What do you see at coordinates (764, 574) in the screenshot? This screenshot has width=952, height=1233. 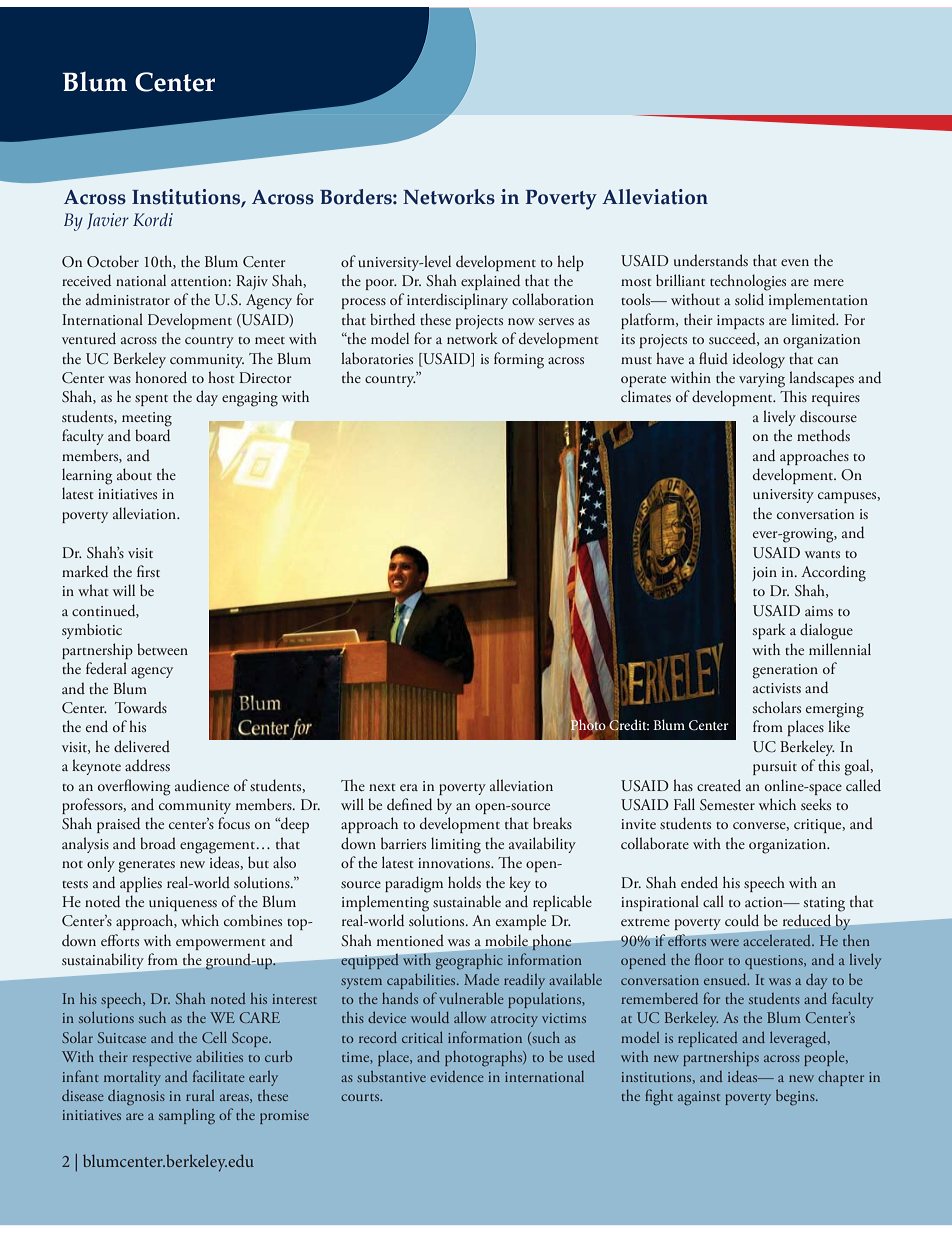 I see `join` at bounding box center [764, 574].
